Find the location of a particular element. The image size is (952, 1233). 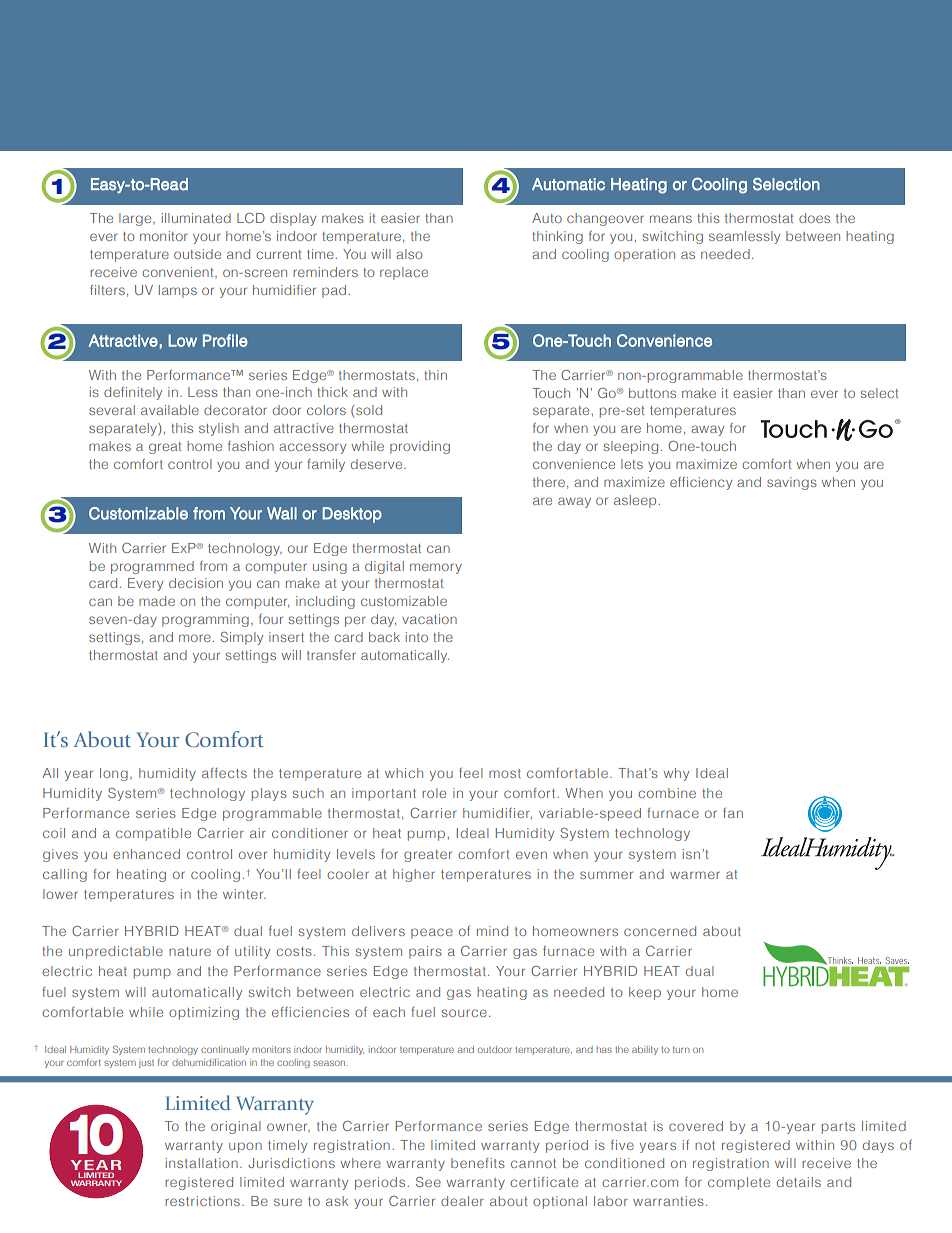

does is located at coordinates (814, 218).
